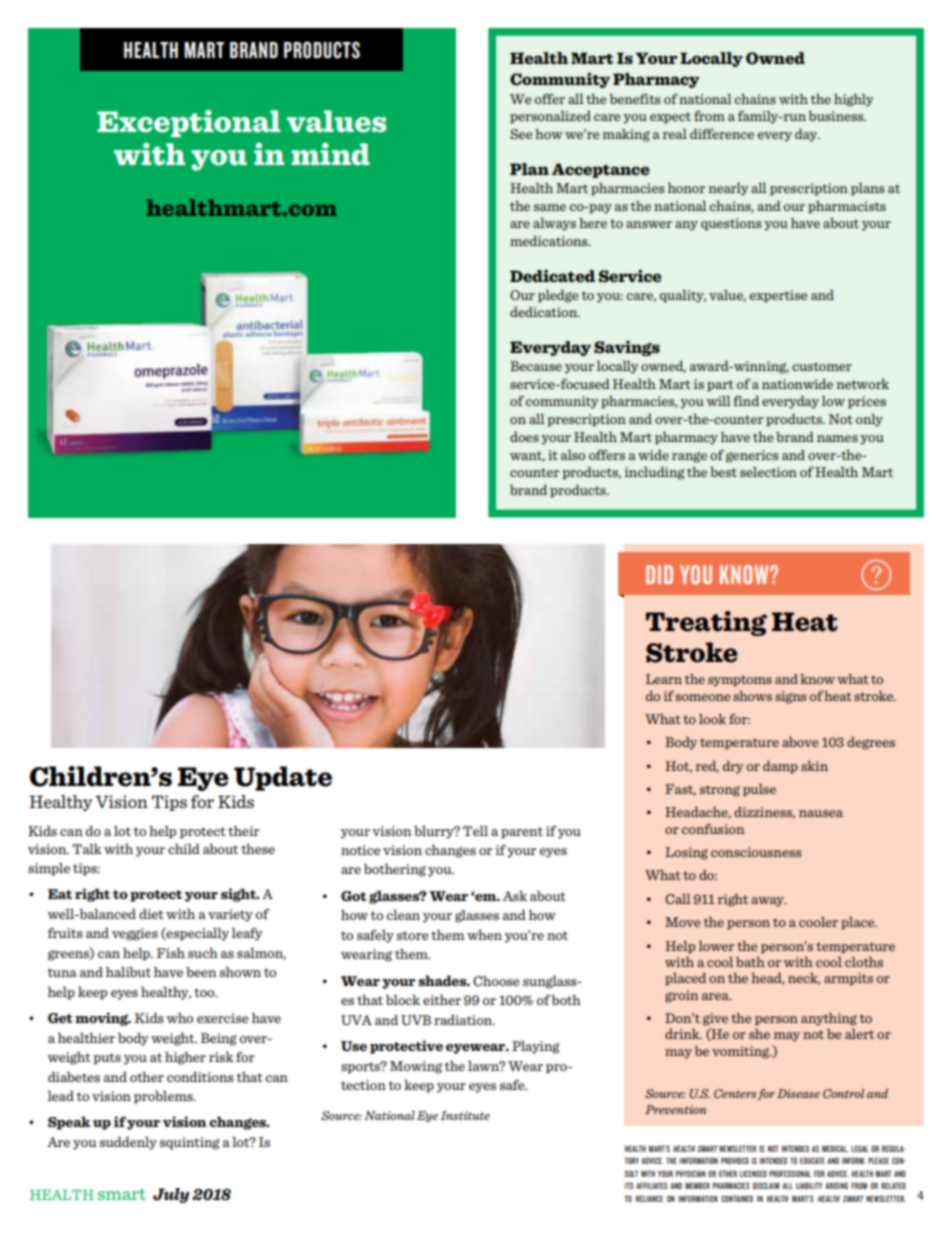 This screenshot has width=952, height=1233. I want to click on See, so click(521, 134).
